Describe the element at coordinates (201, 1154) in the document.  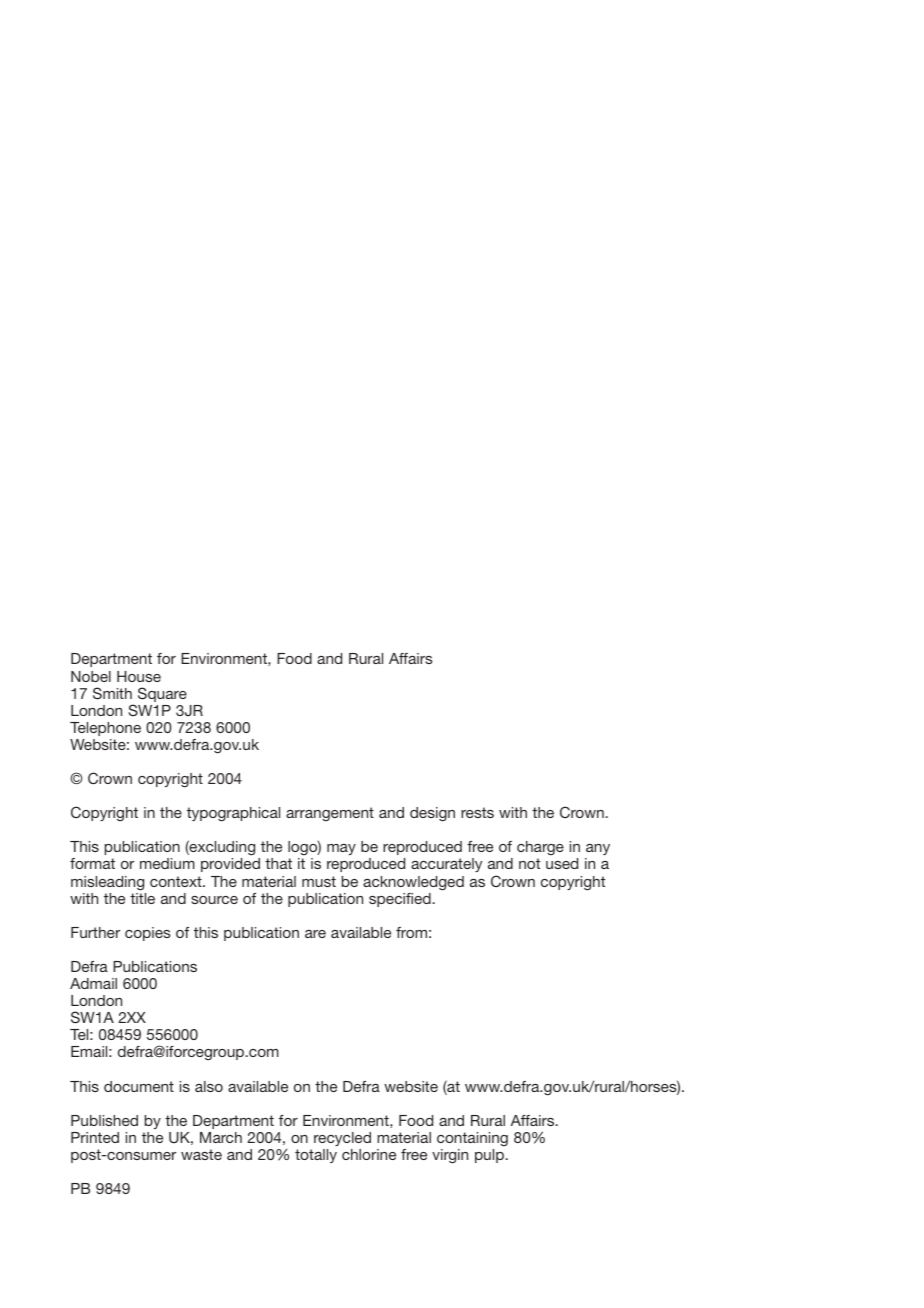
I see `waste` at that location.
